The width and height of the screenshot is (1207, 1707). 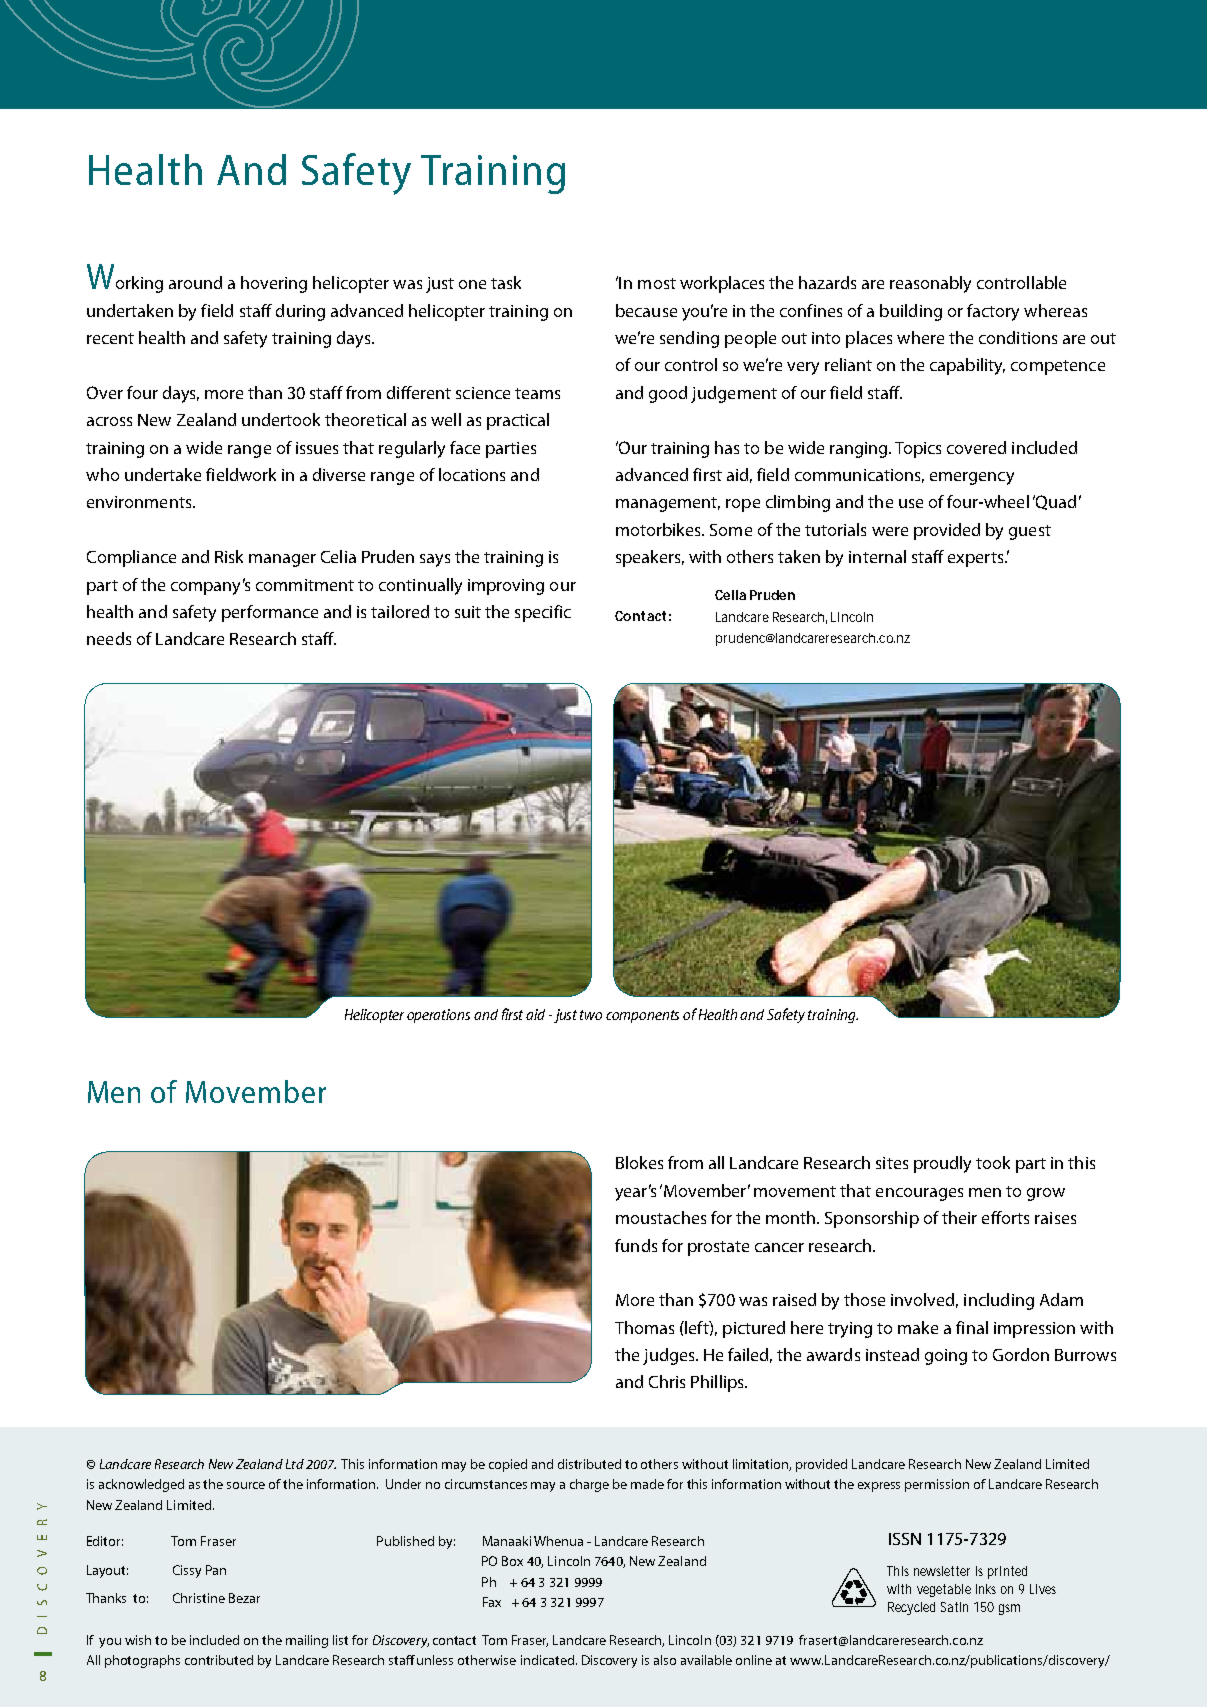 I want to click on operations, so click(x=438, y=1016).
